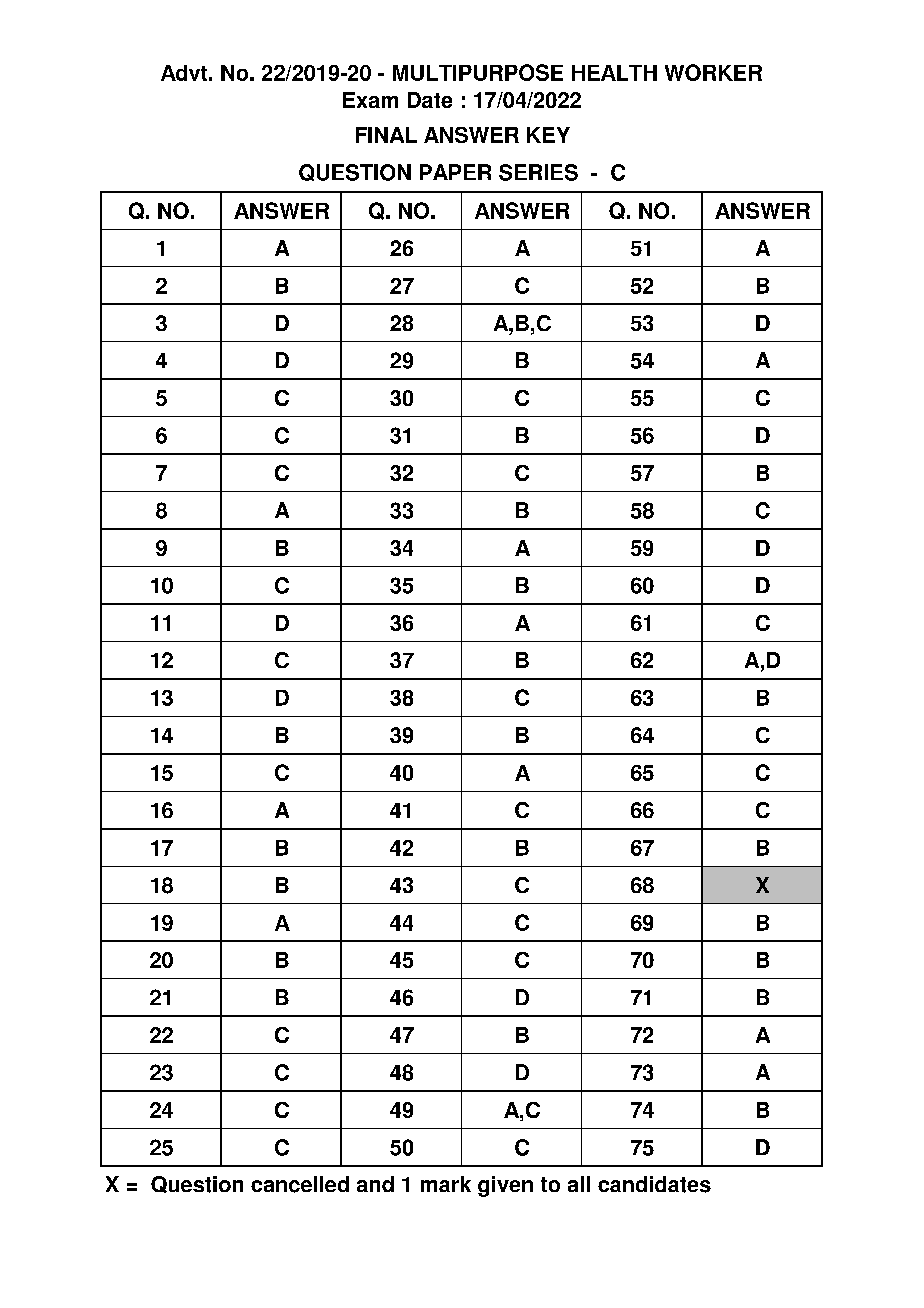 This screenshot has width=924, height=1308. I want to click on all, so click(579, 1184).
